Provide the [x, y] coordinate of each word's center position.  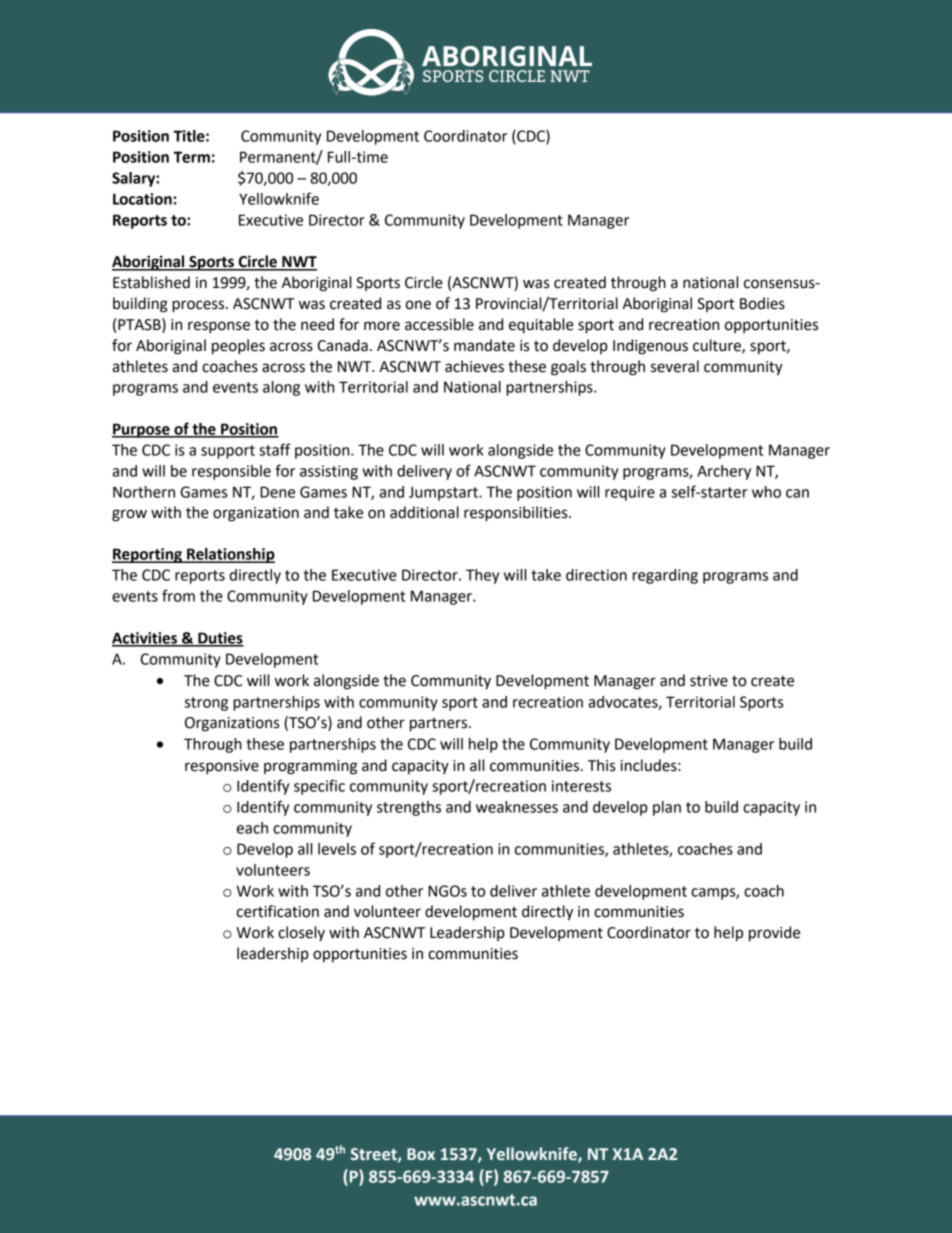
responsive [222, 767]
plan [667, 808]
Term [191, 157]
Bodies [762, 303]
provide [774, 934]
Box [421, 1154]
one [418, 305]
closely [301, 933]
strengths [409, 808]
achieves [474, 366]
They [482, 576]
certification [278, 911]
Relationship [230, 555]
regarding [665, 576]
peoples [238, 347]
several [675, 366]
